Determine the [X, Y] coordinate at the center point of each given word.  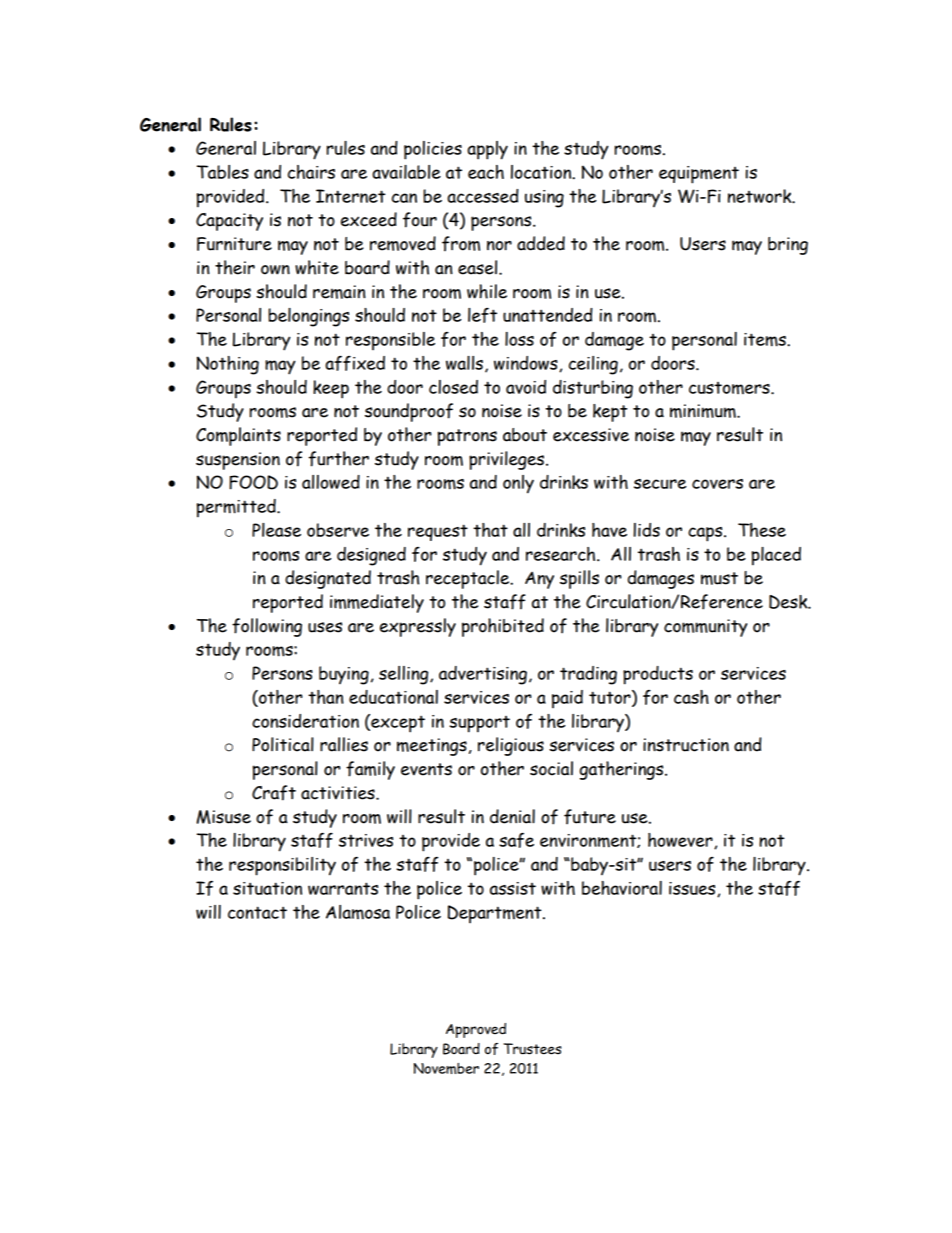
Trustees [532, 1049]
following [267, 627]
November [446, 1068]
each [486, 172]
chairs [311, 172]
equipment [699, 175]
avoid [526, 387]
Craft [274, 793]
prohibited [503, 627]
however [681, 841]
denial [512, 816]
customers [730, 388]
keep [331, 389]
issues [693, 889]
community [705, 628]
